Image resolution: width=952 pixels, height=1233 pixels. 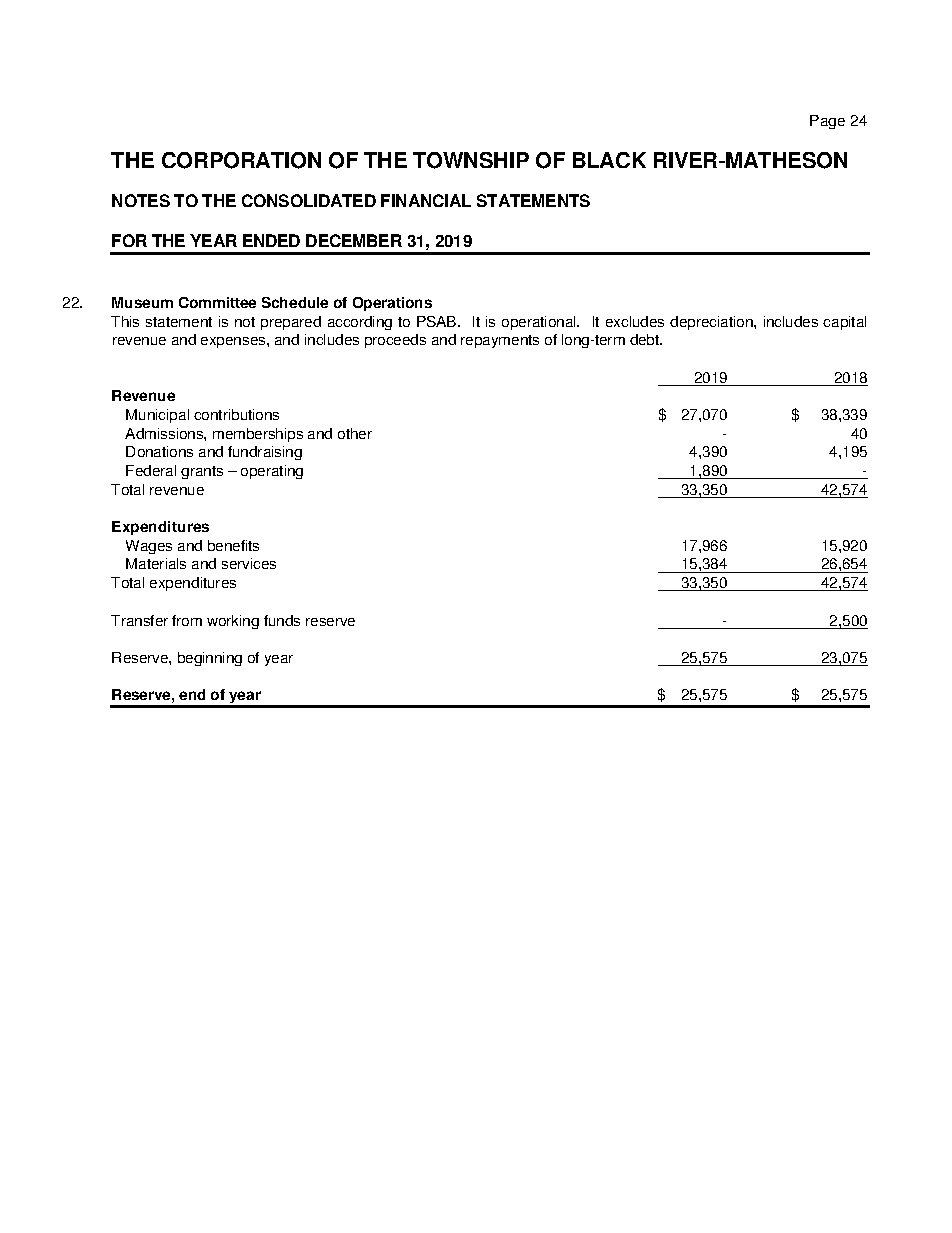 What do you see at coordinates (646, 339) in the screenshot?
I see `debt` at bounding box center [646, 339].
